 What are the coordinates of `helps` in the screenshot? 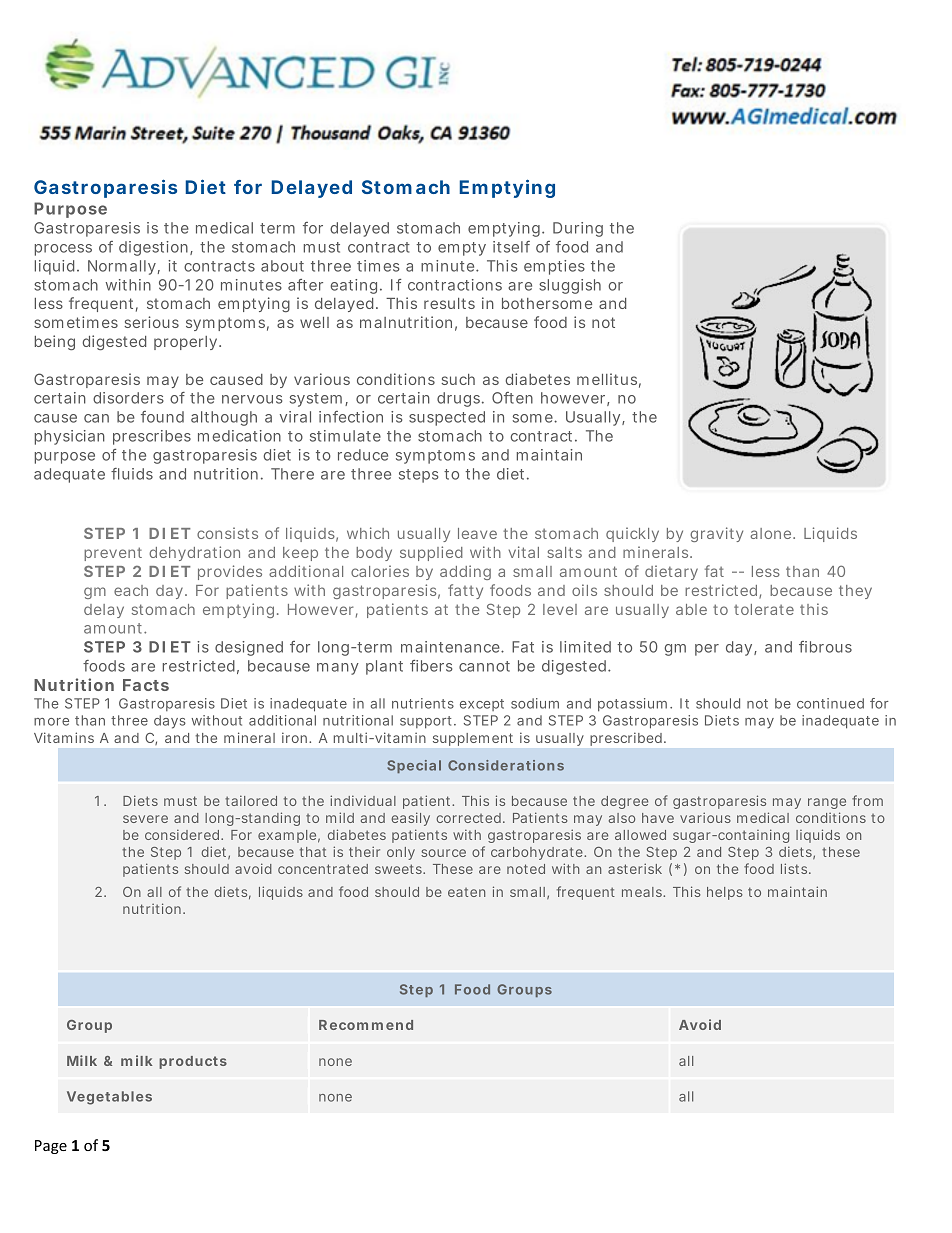 It's located at (725, 893).
